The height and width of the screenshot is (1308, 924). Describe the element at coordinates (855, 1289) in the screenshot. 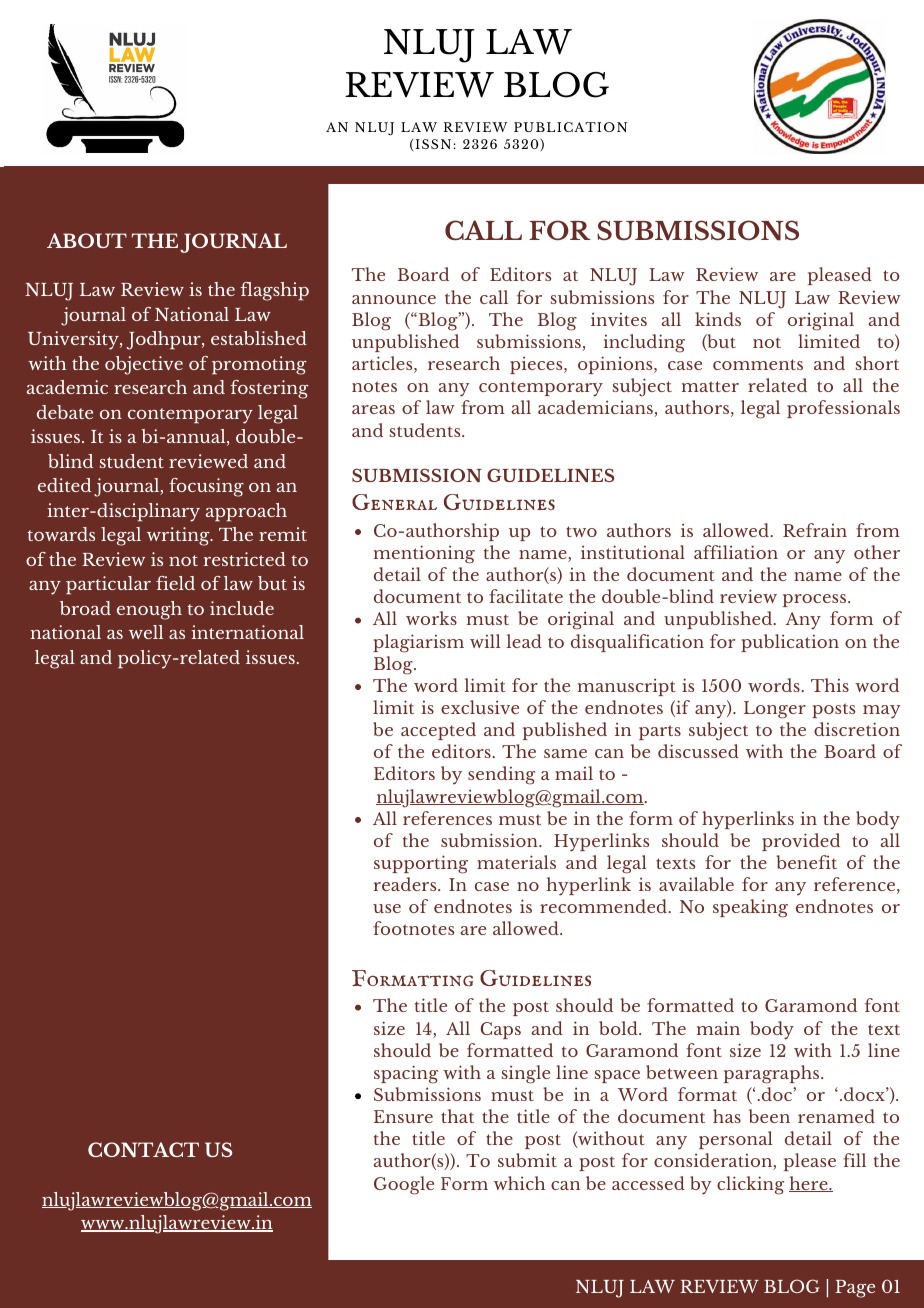

I see `Page` at that location.
